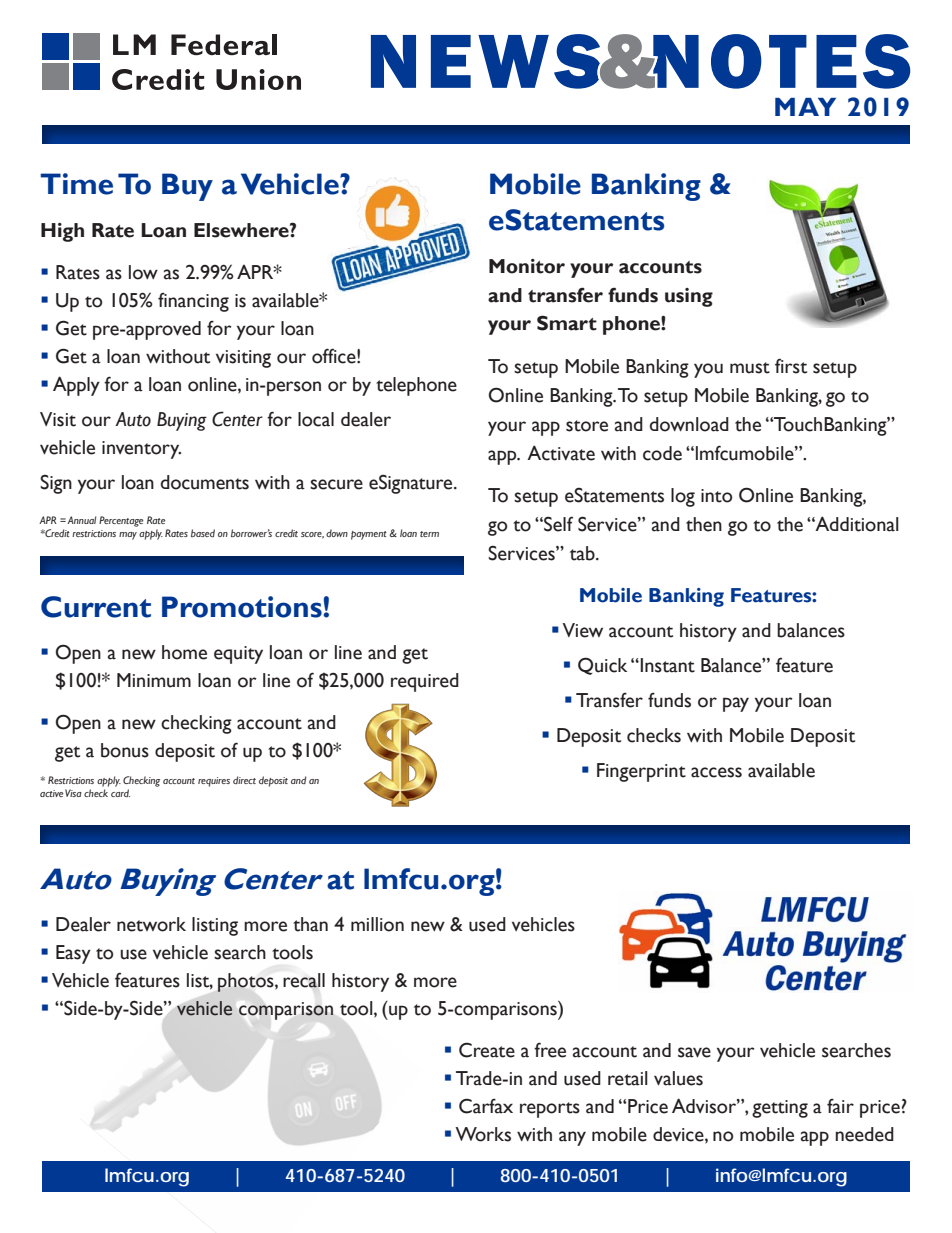 This image has height=1233, width=952. What do you see at coordinates (151, 924) in the image?
I see `network` at bounding box center [151, 924].
